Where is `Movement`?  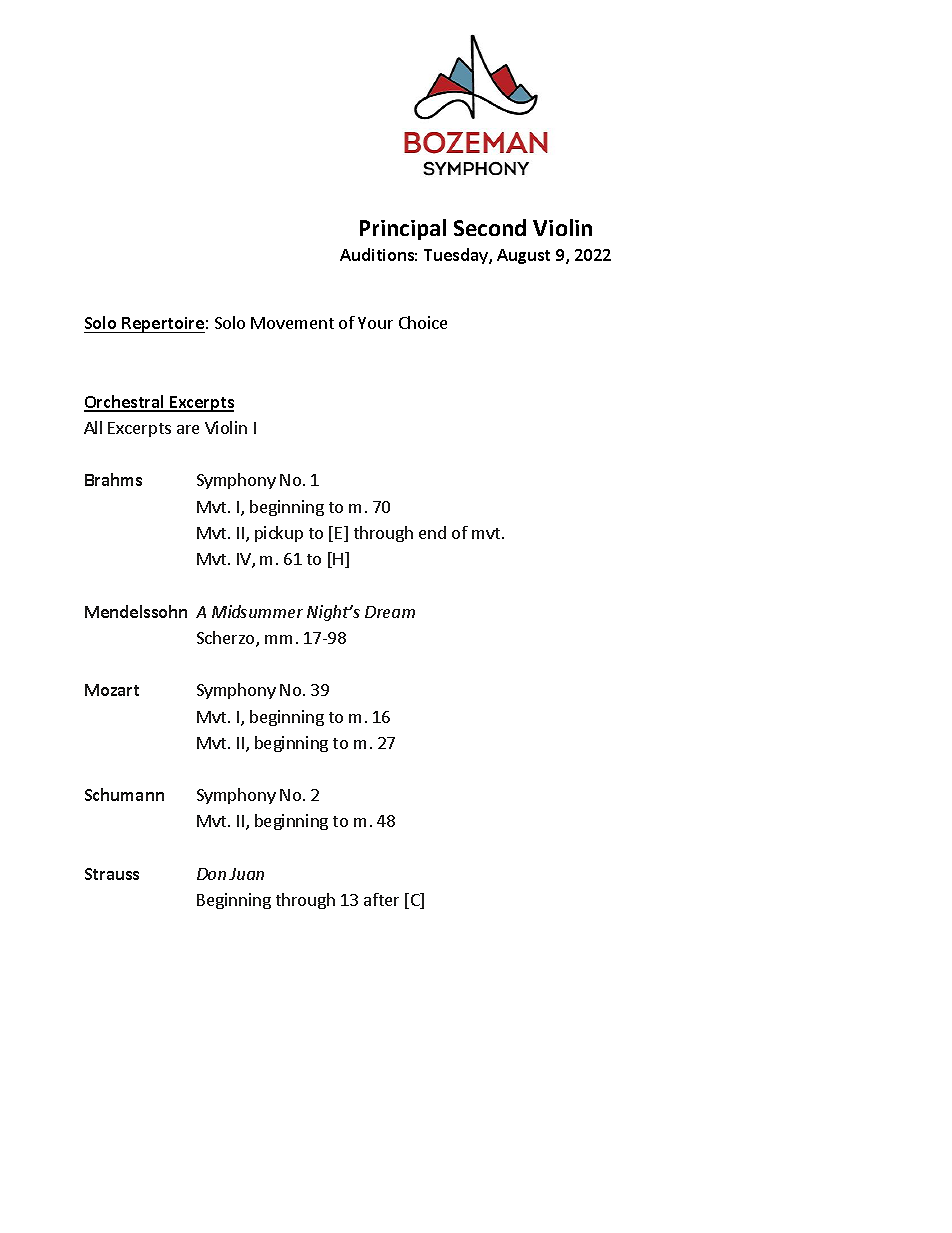 Movement is located at coordinates (292, 323).
